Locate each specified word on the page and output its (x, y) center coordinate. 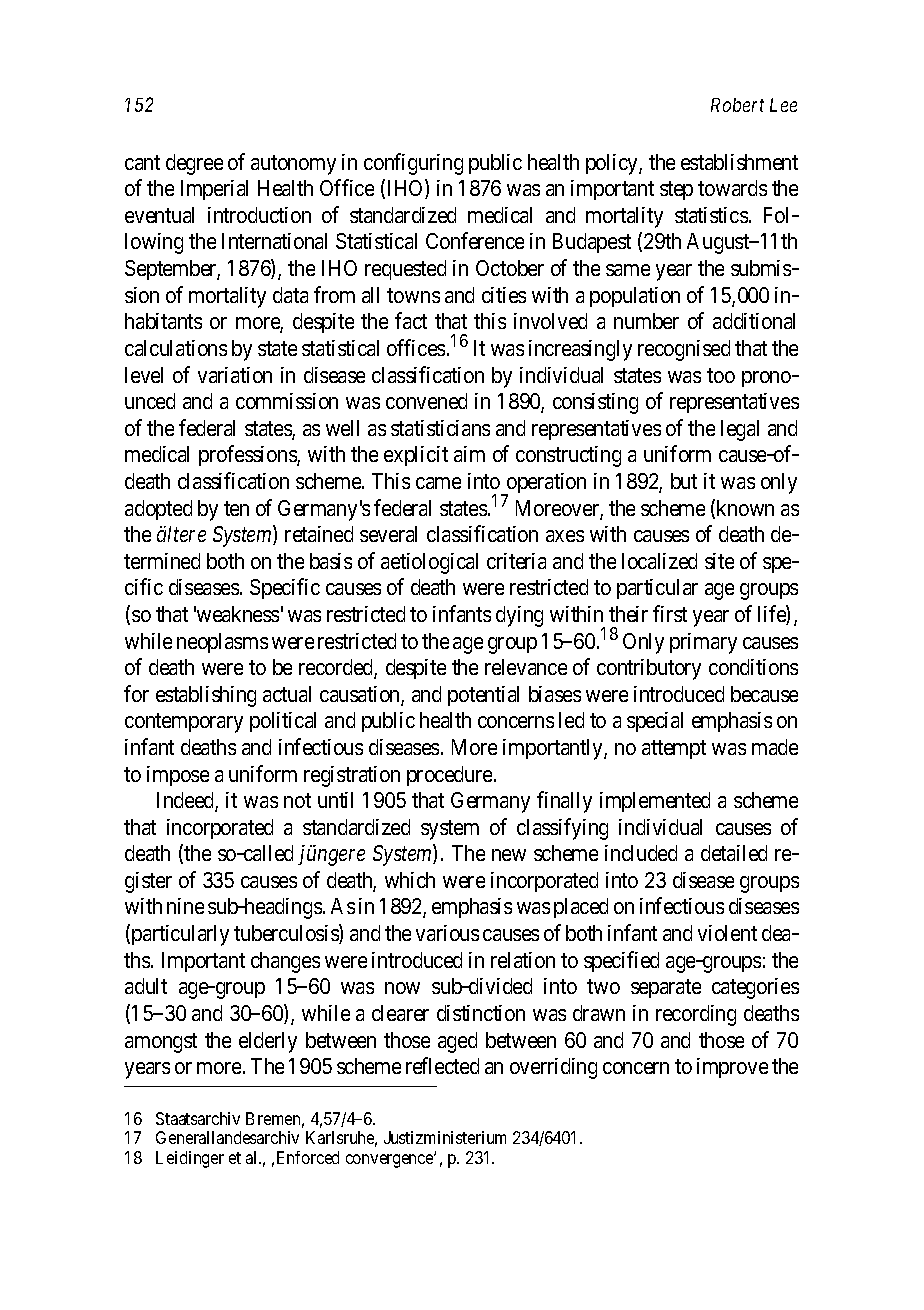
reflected (442, 1065)
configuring (413, 164)
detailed (734, 853)
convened (426, 401)
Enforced (308, 1157)
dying (519, 616)
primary (703, 643)
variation (235, 375)
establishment (739, 162)
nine (185, 906)
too (721, 375)
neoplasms (222, 643)
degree (194, 164)
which (410, 880)
